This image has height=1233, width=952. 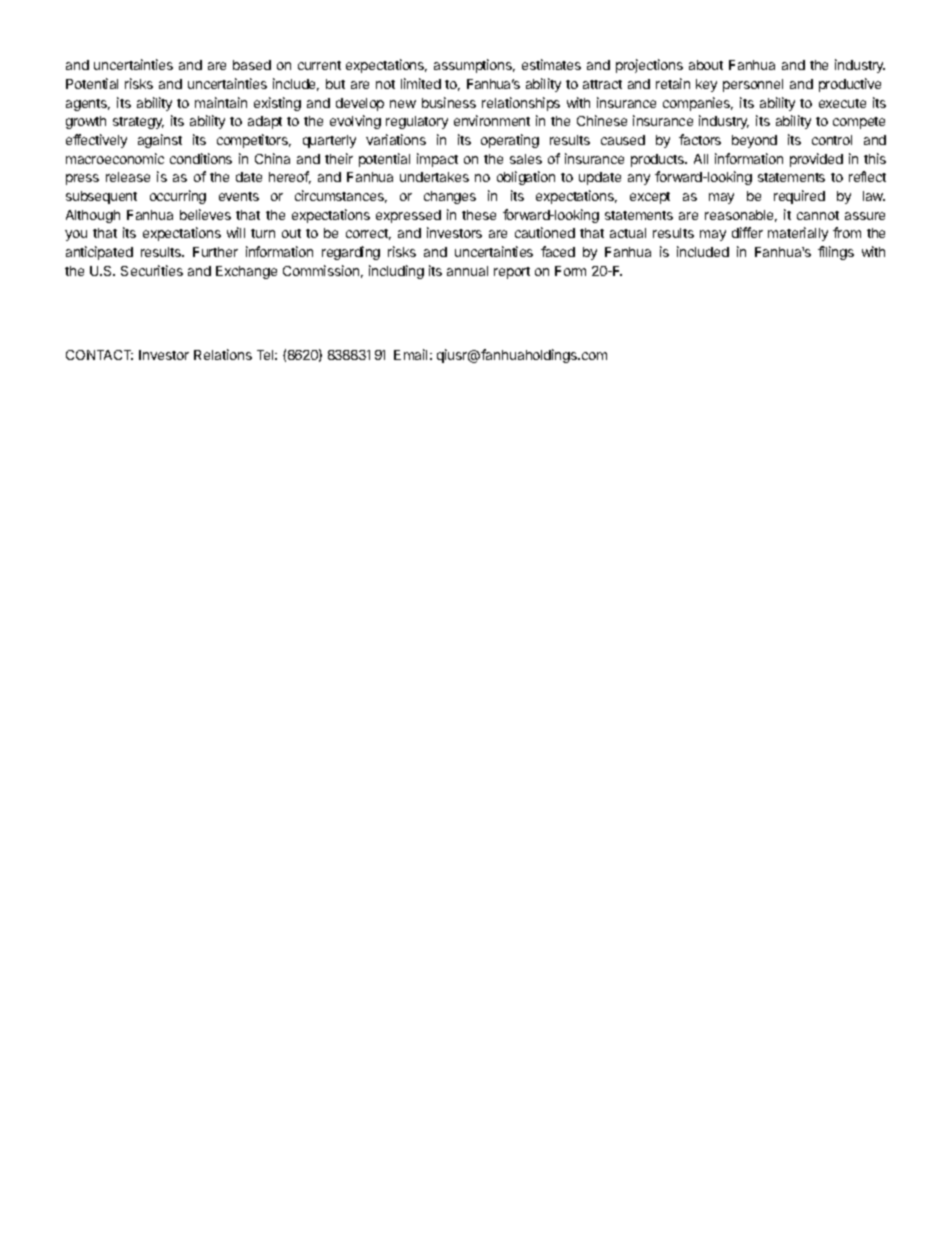 I want to click on report, so click(x=512, y=273).
